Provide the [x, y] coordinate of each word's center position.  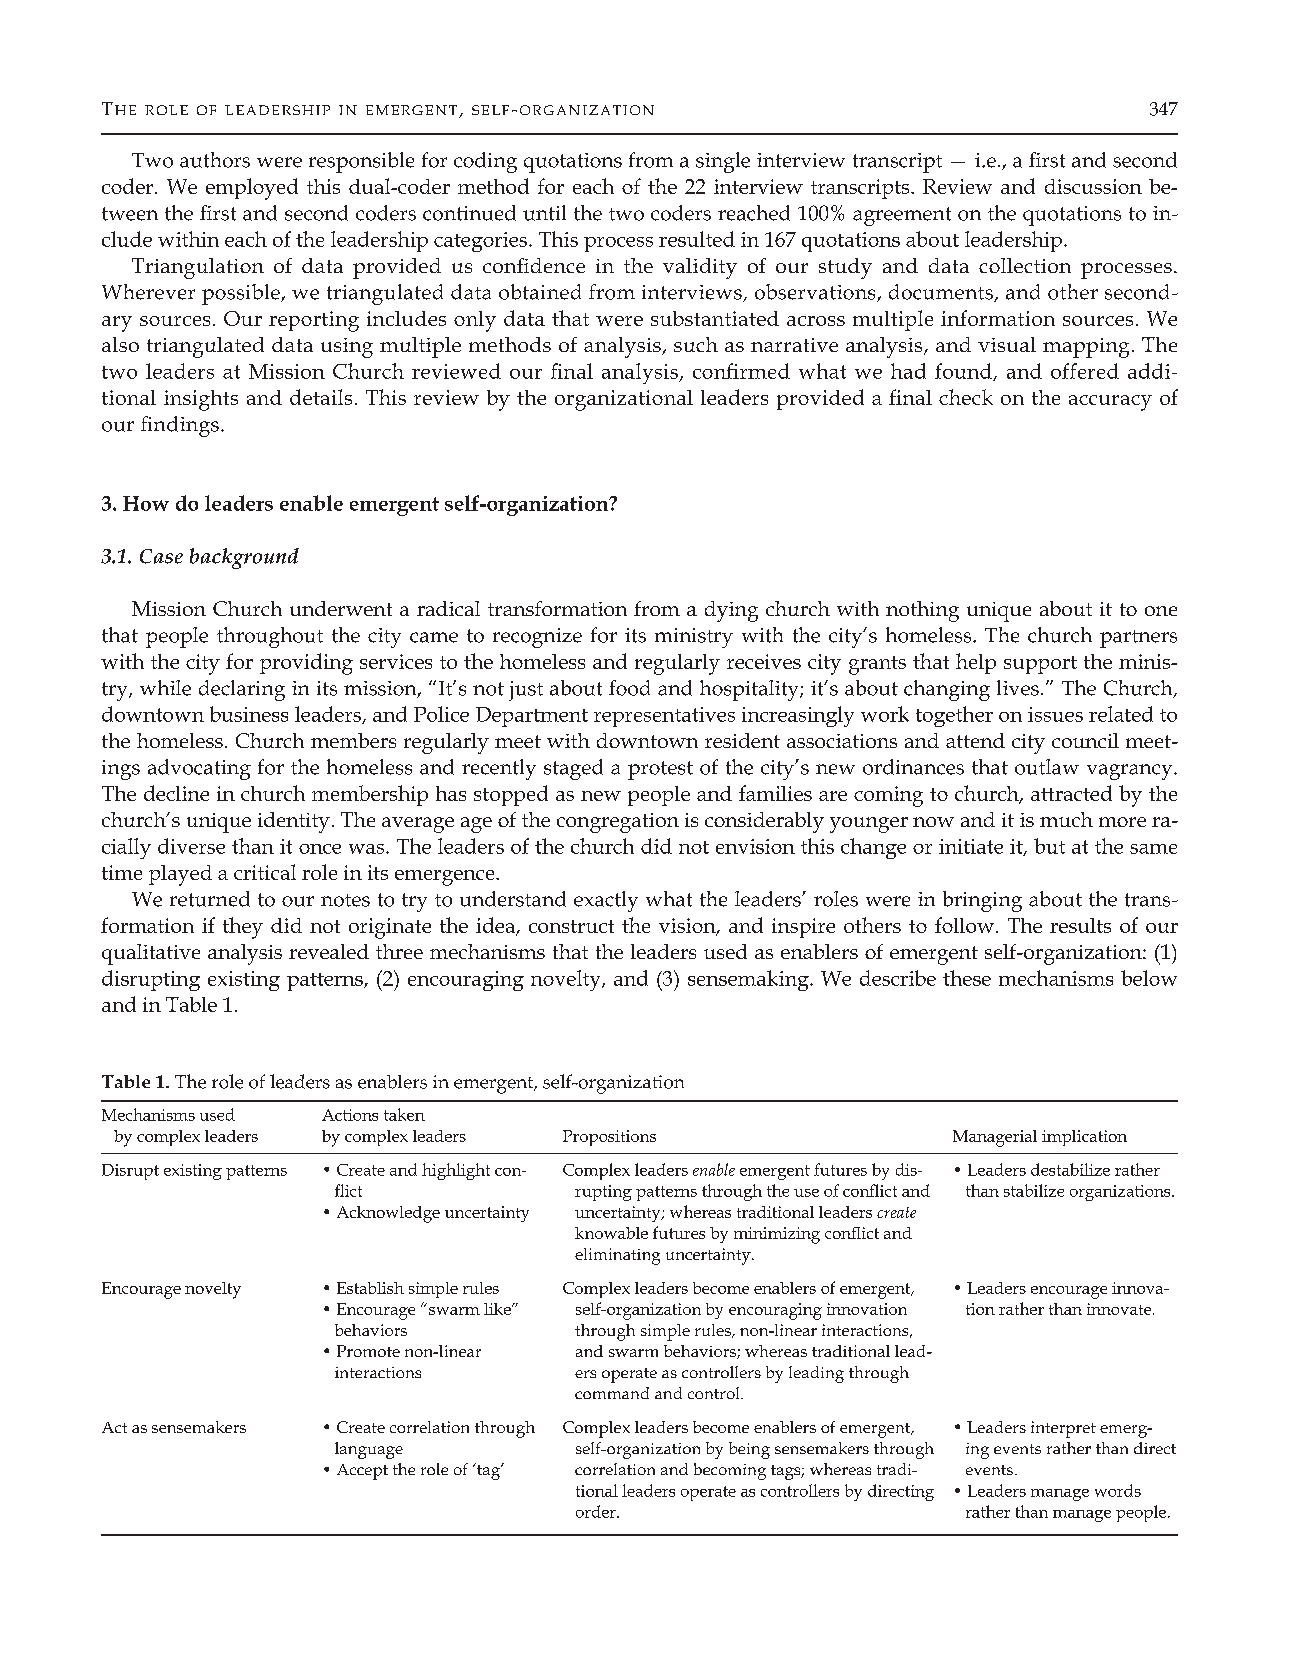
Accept [362, 1472]
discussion [1093, 186]
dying [731, 611]
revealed [329, 951]
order [597, 1511]
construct [571, 926]
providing [306, 664]
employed [252, 189]
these [967, 978]
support [1040, 665]
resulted [697, 239]
